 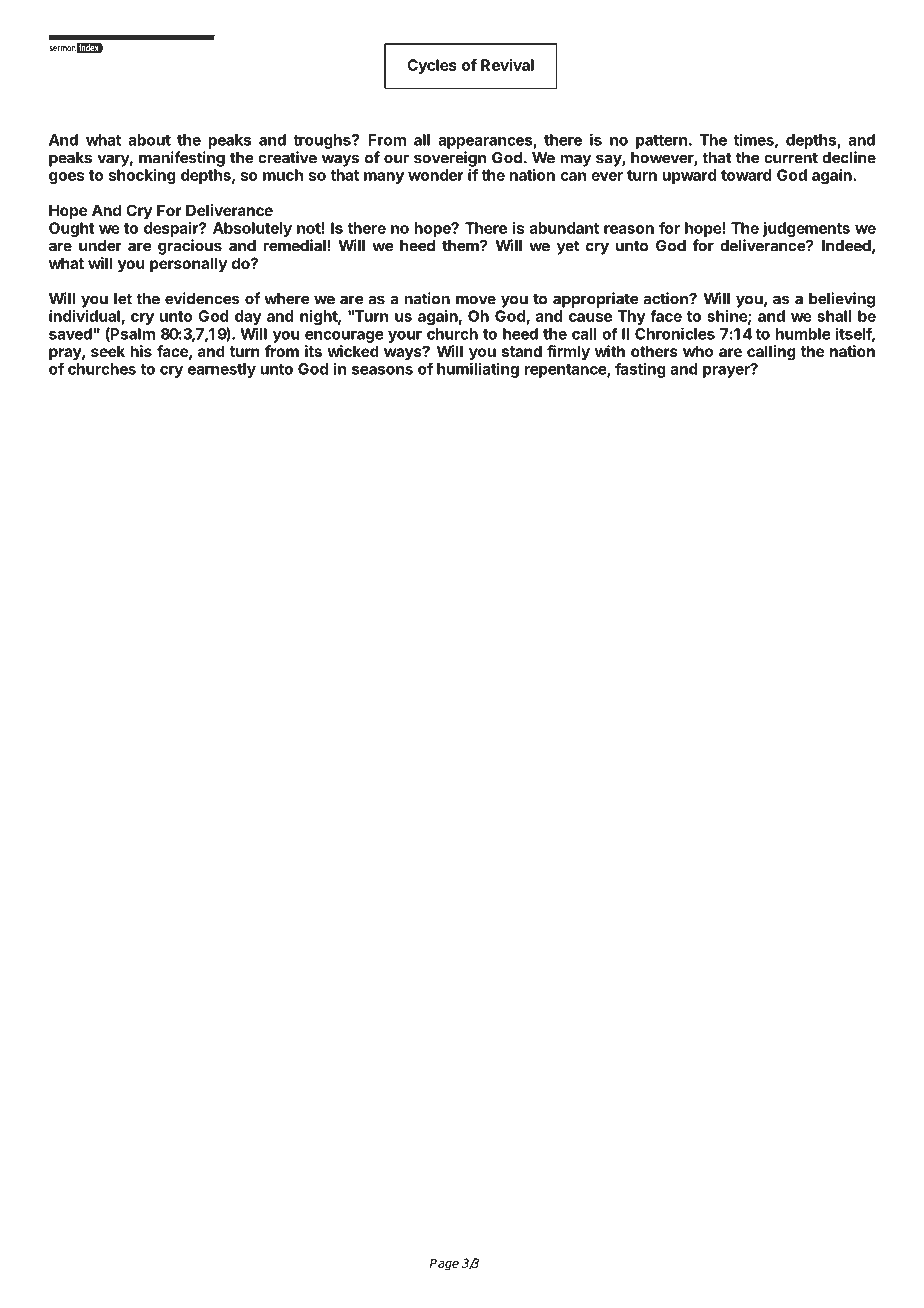 What do you see at coordinates (149, 140) in the screenshot?
I see `about` at bounding box center [149, 140].
